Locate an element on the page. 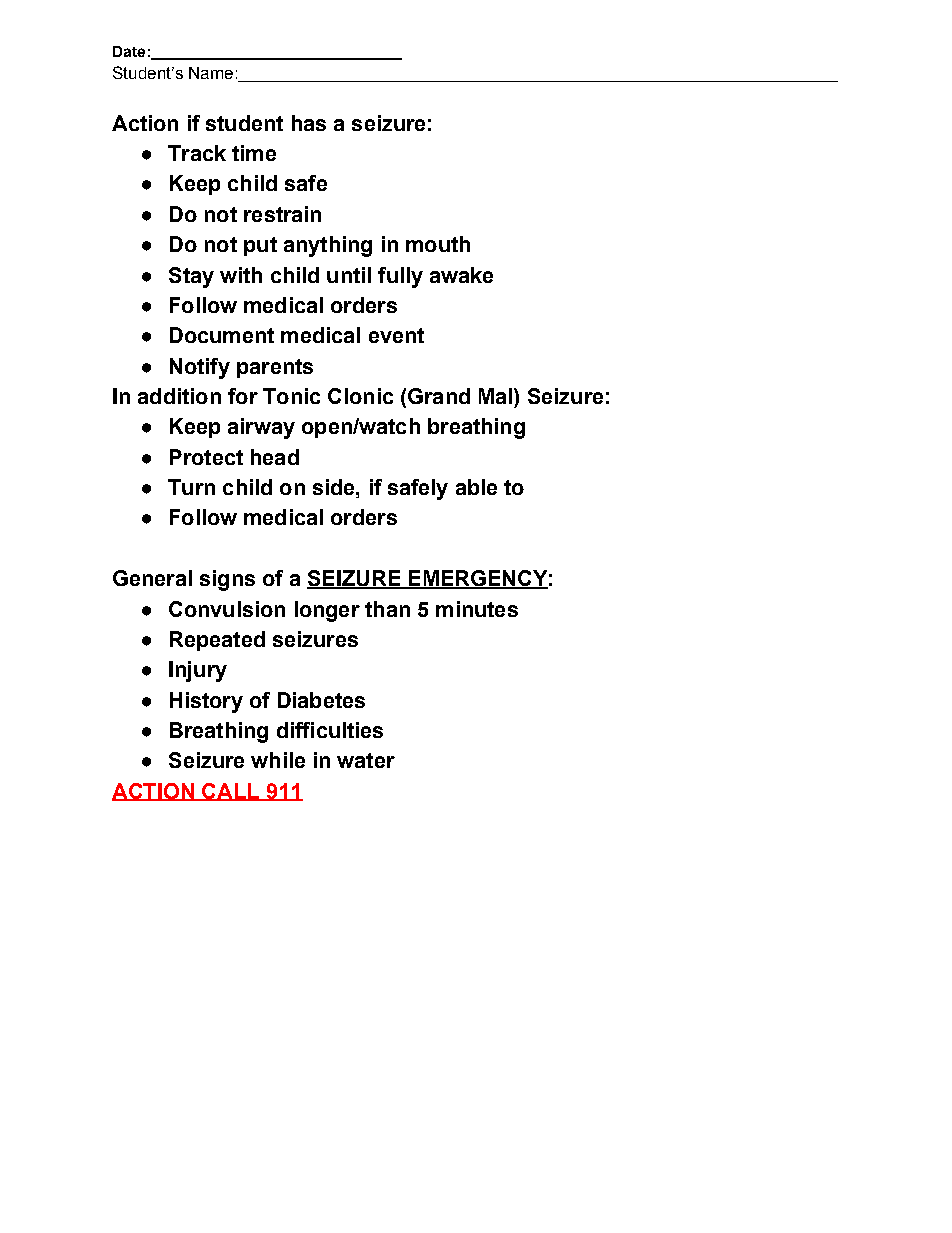  difficulties is located at coordinates (330, 730).
